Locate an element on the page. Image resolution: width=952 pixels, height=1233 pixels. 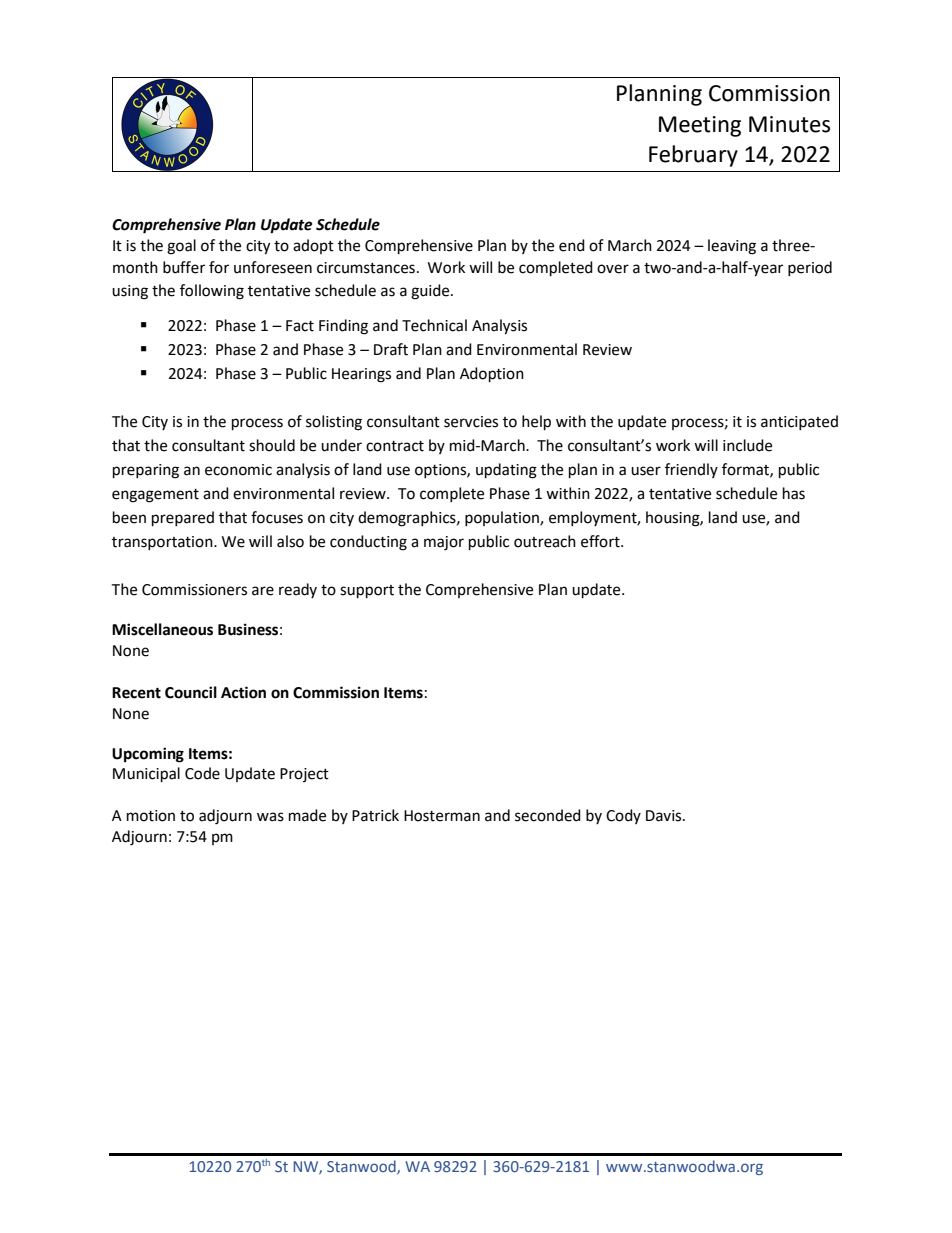
Davis is located at coordinates (665, 816).
